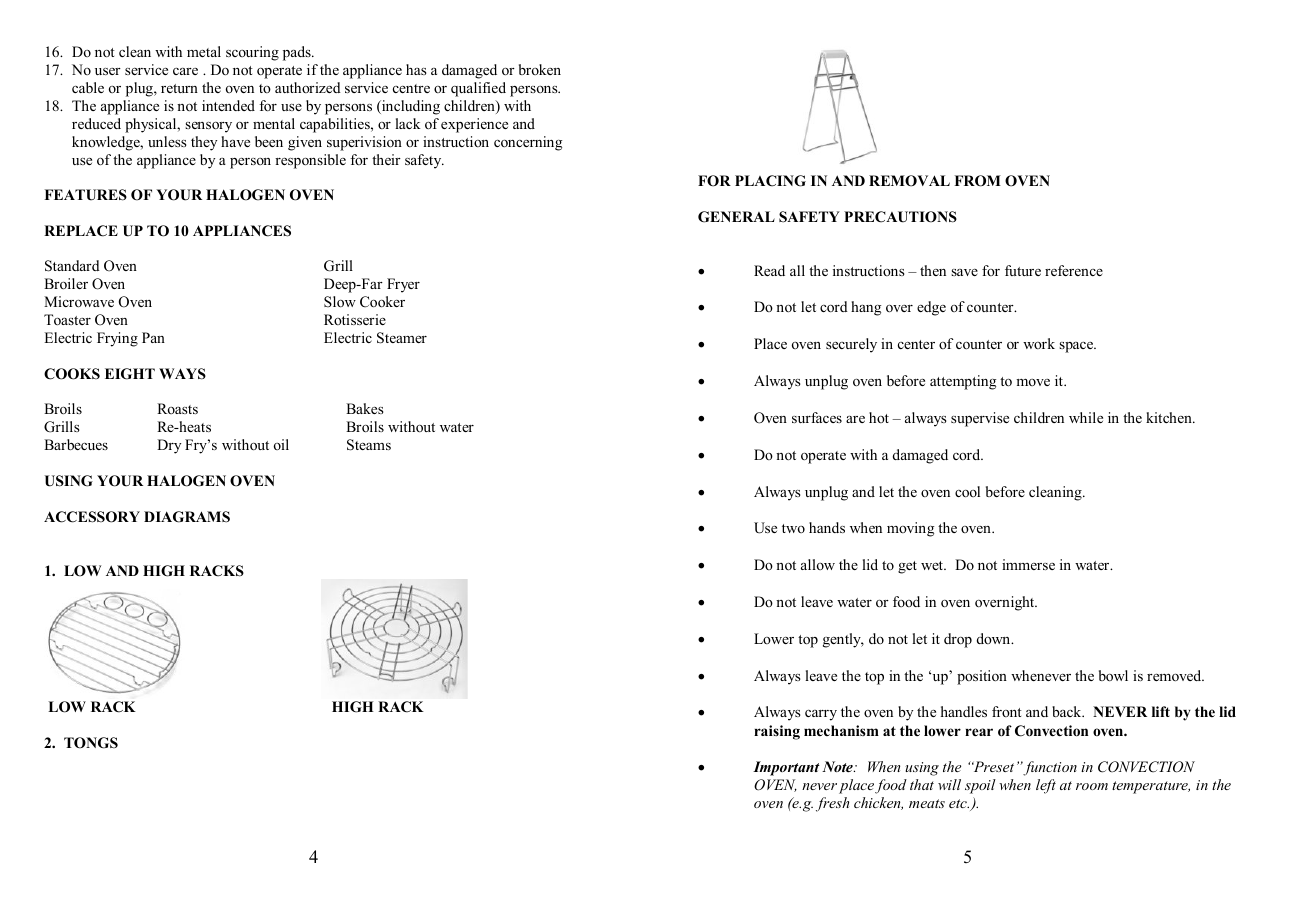 The height and width of the screenshot is (924, 1308). I want to click on immerse, so click(1028, 564).
